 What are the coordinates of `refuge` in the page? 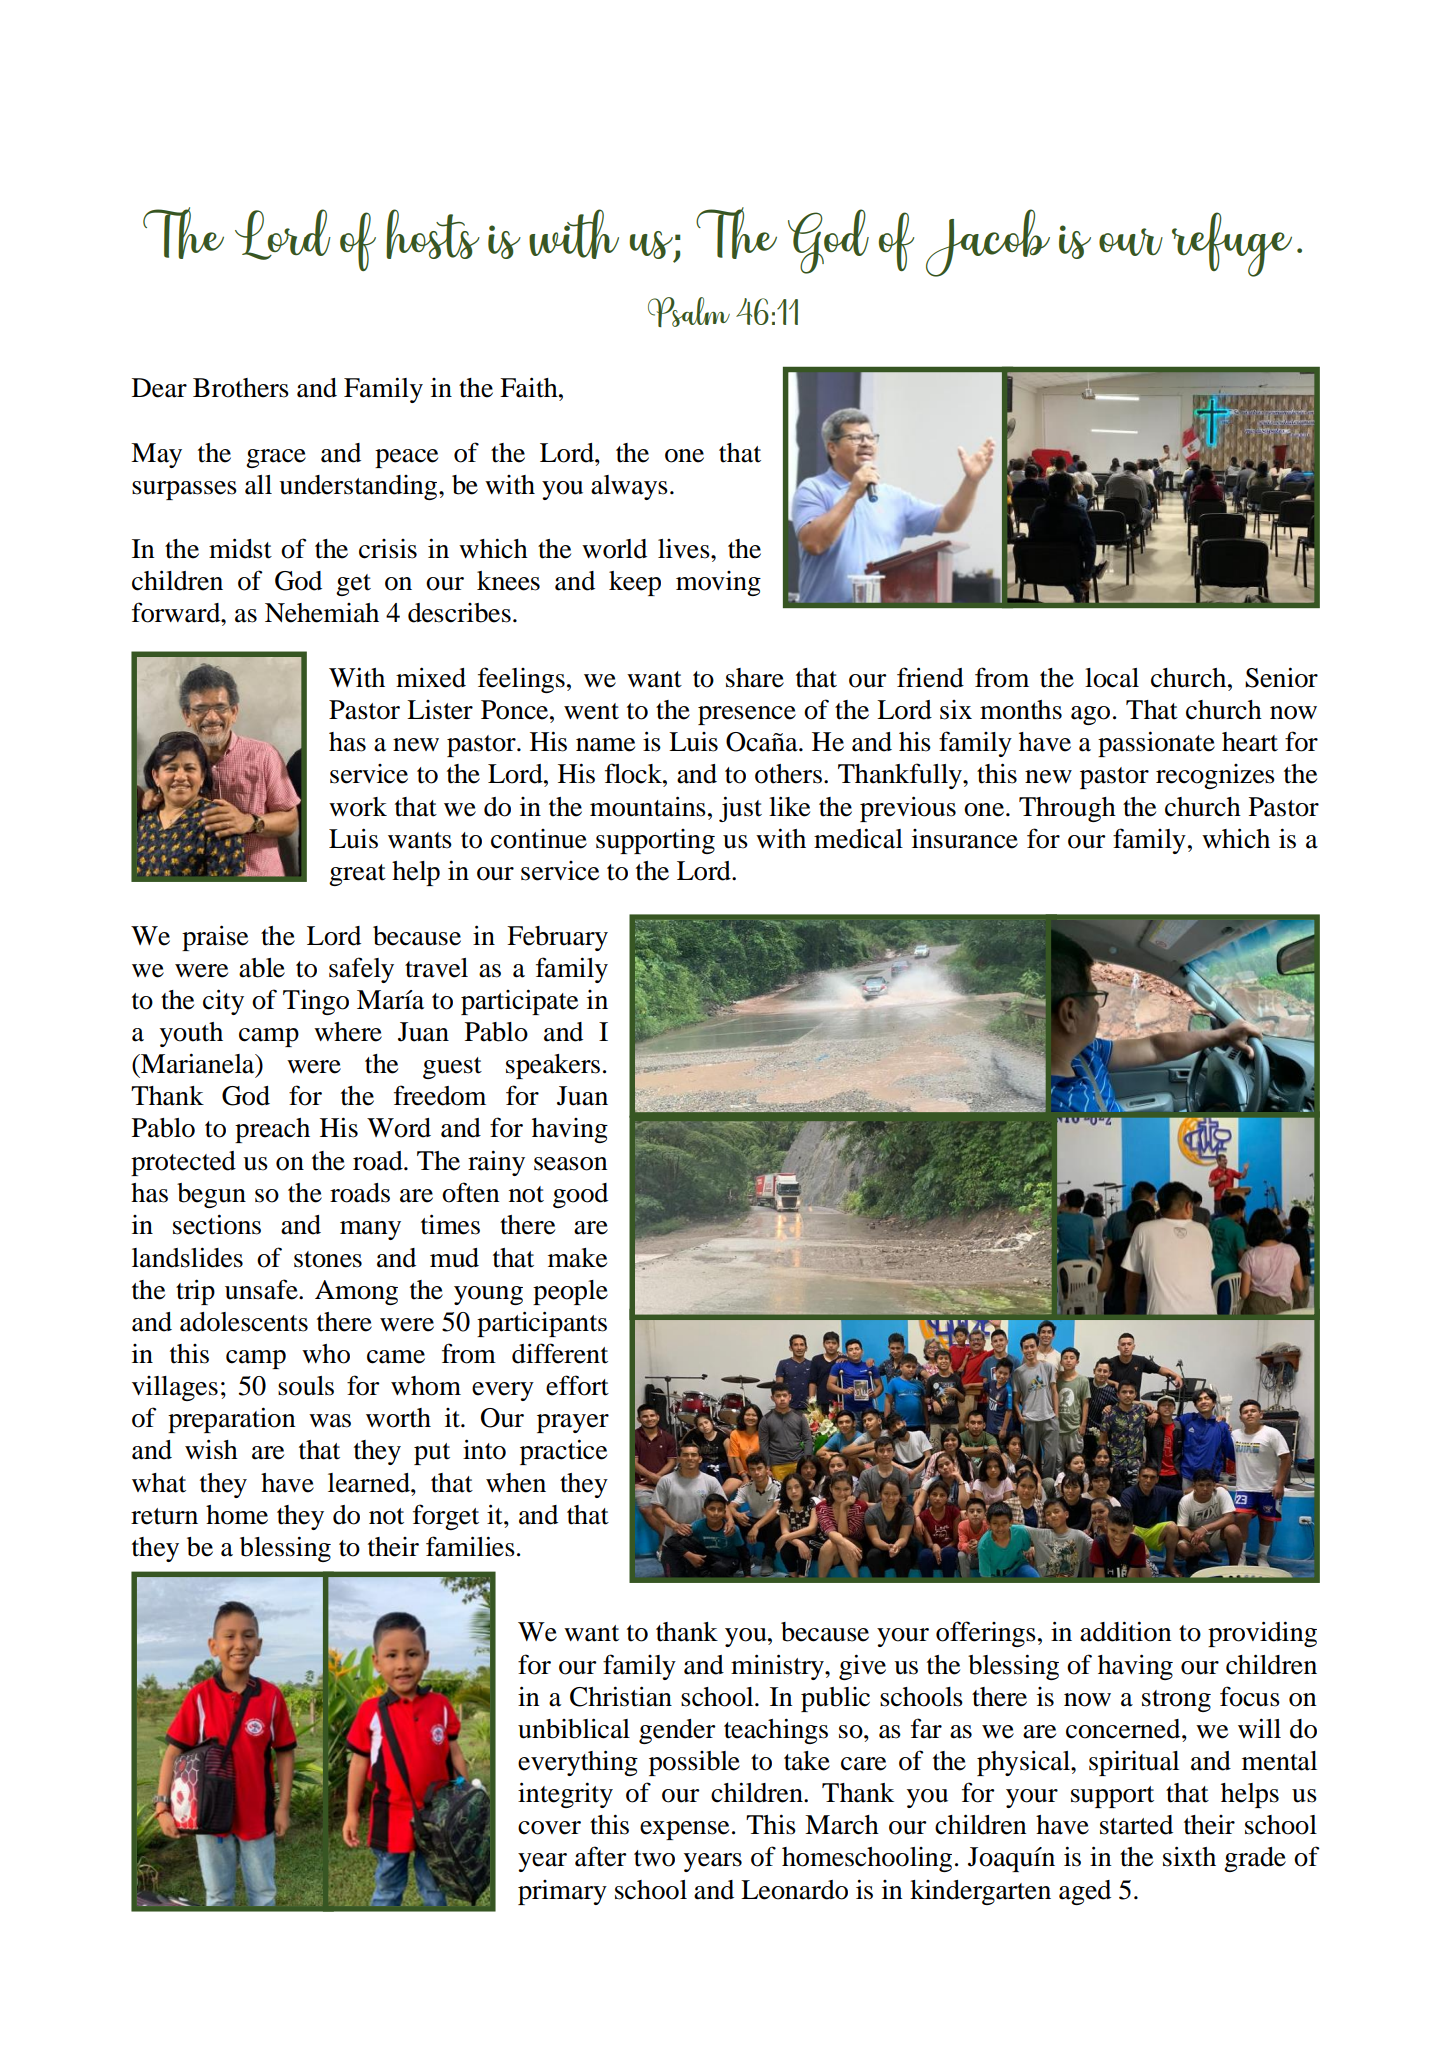 It's located at (1232, 244).
